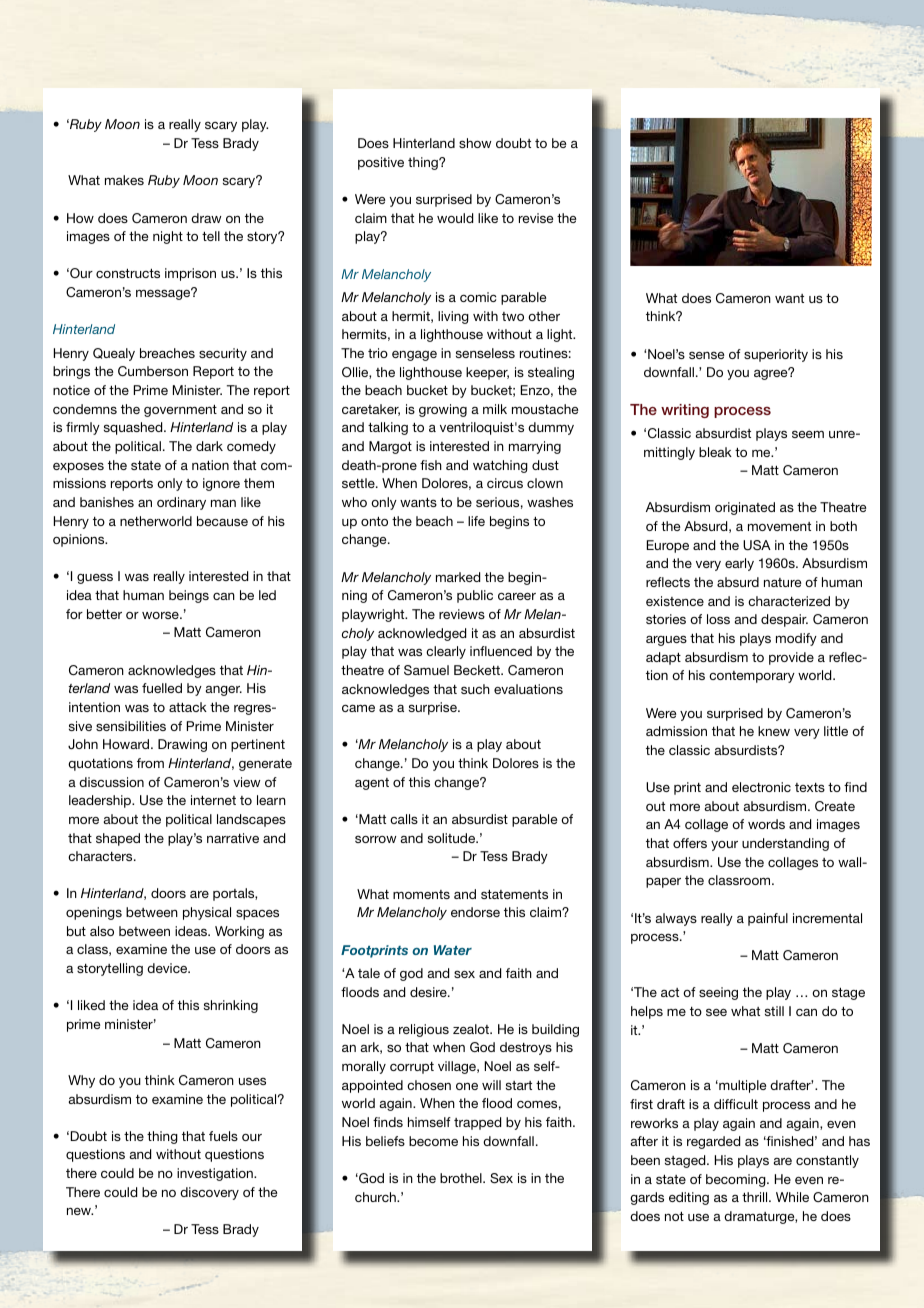  I want to click on fuels, so click(223, 1136).
